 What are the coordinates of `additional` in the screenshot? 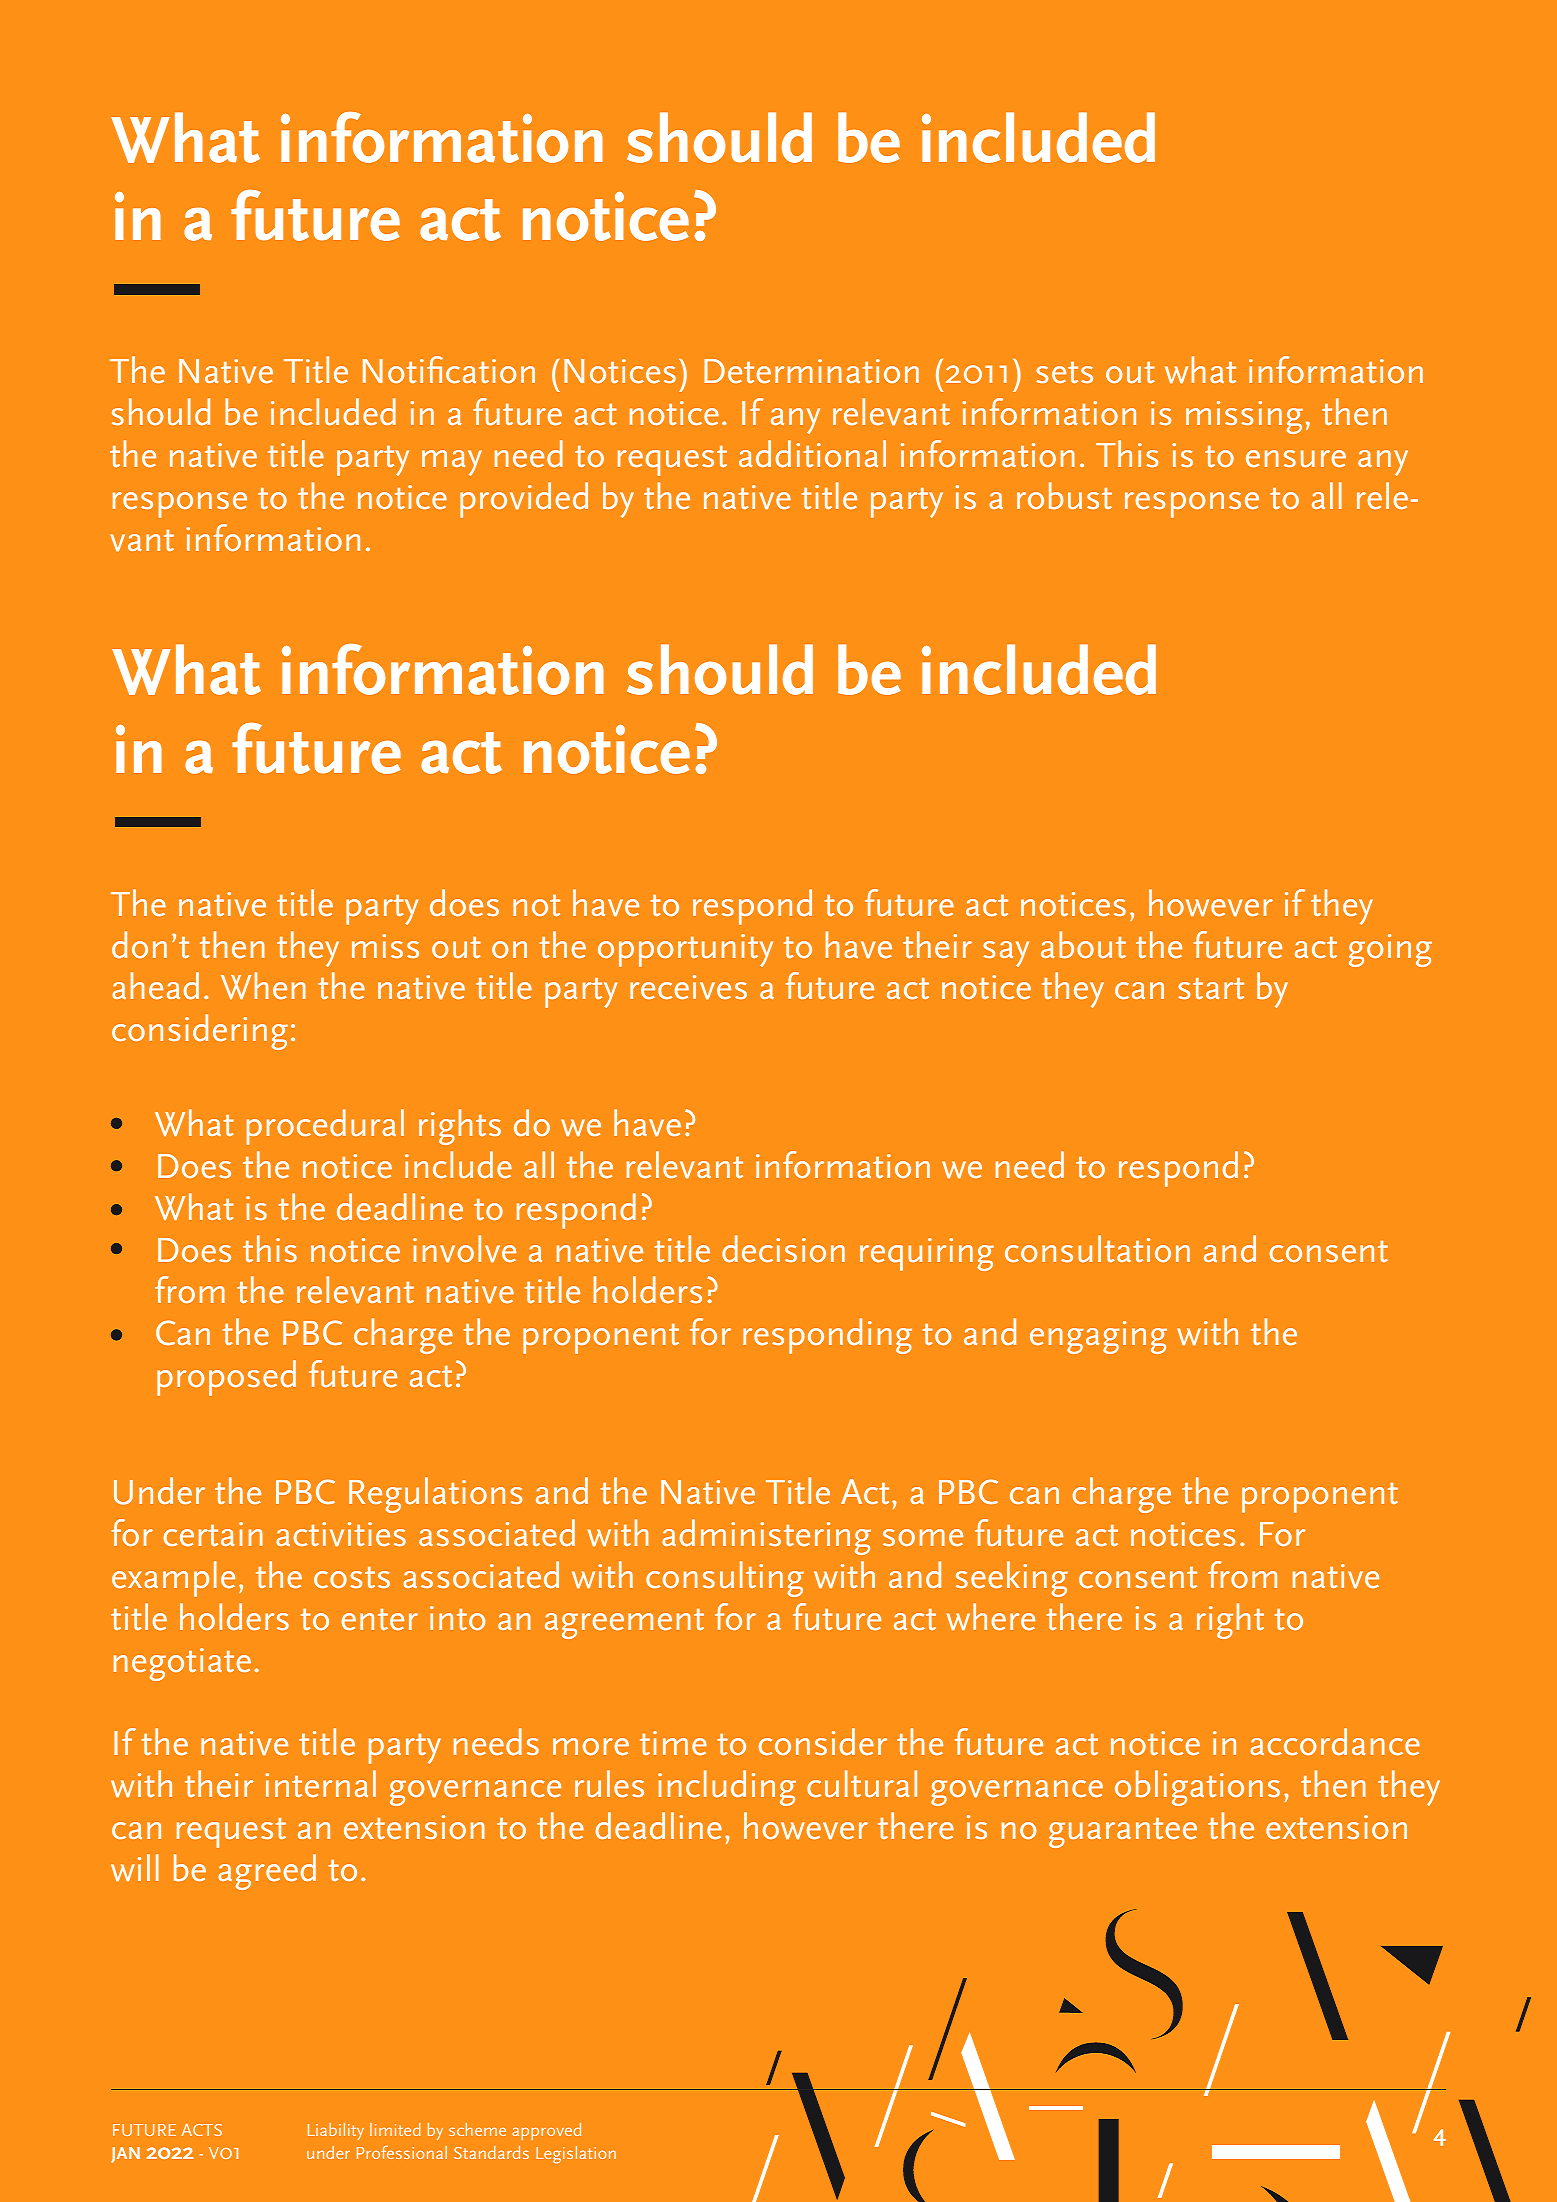 It's located at (812, 454).
